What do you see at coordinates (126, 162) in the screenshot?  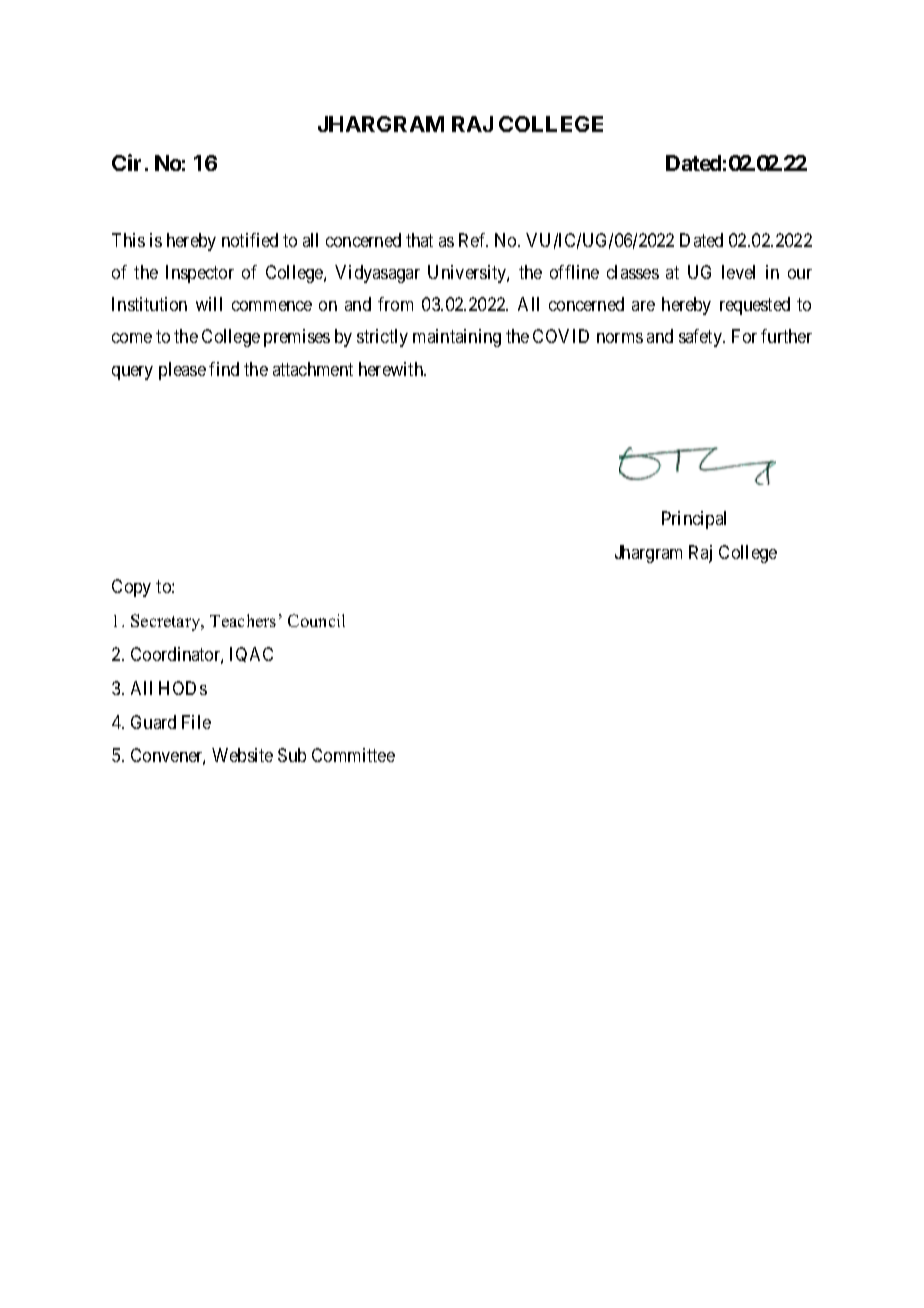 I see `Cir` at bounding box center [126, 162].
